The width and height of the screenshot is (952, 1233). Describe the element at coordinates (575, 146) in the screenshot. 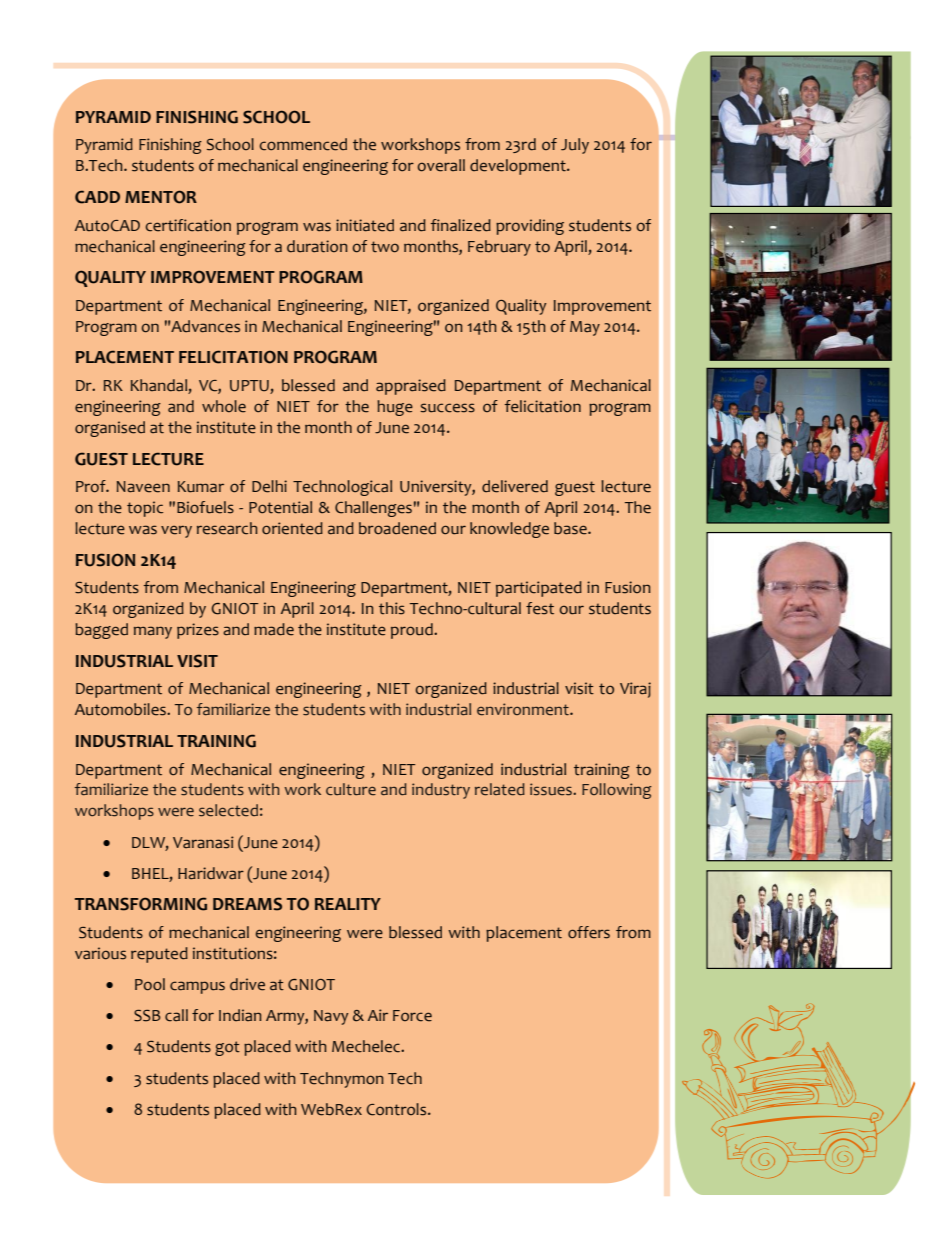

I see `July` at that location.
